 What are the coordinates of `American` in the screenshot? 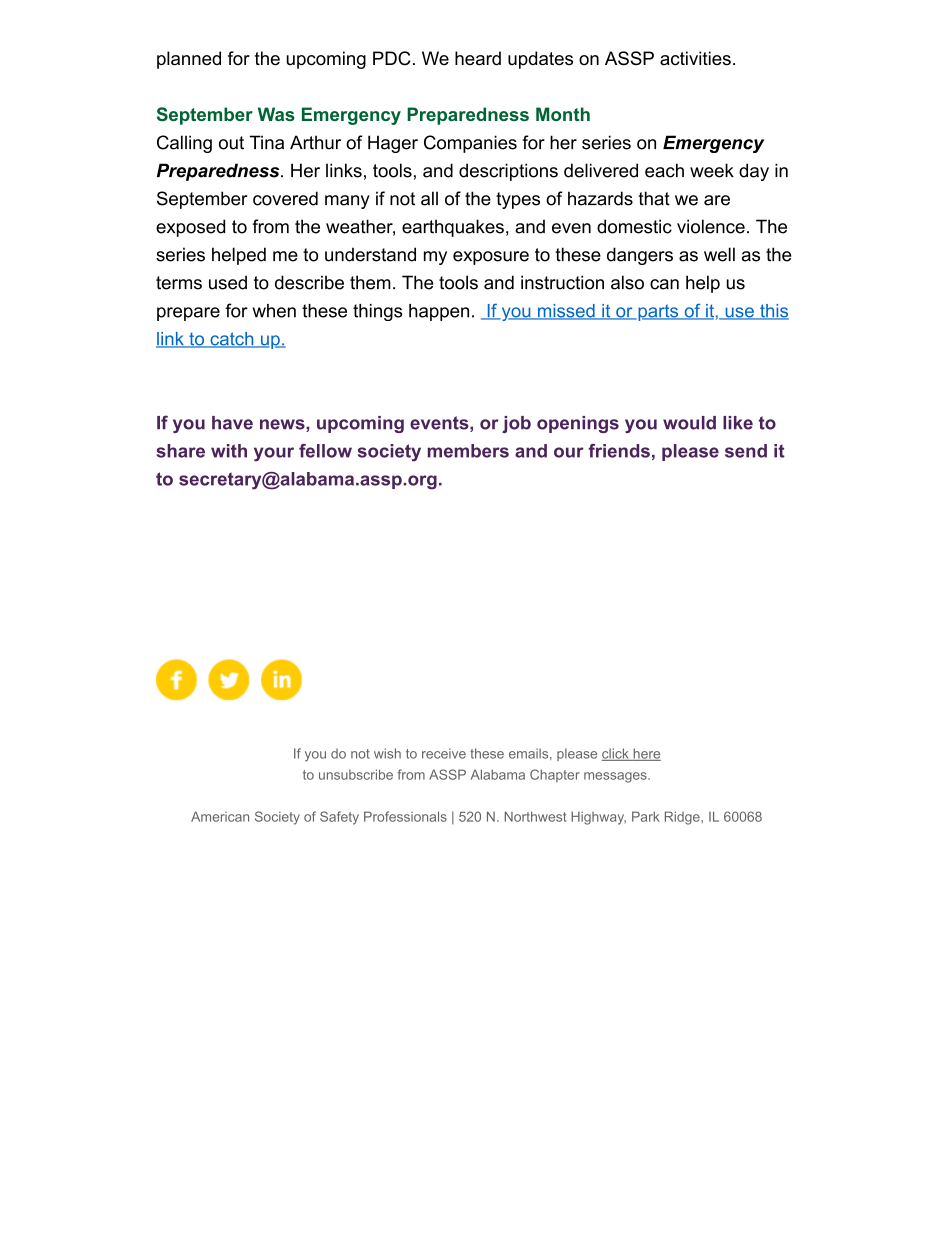 It's located at (220, 816).
